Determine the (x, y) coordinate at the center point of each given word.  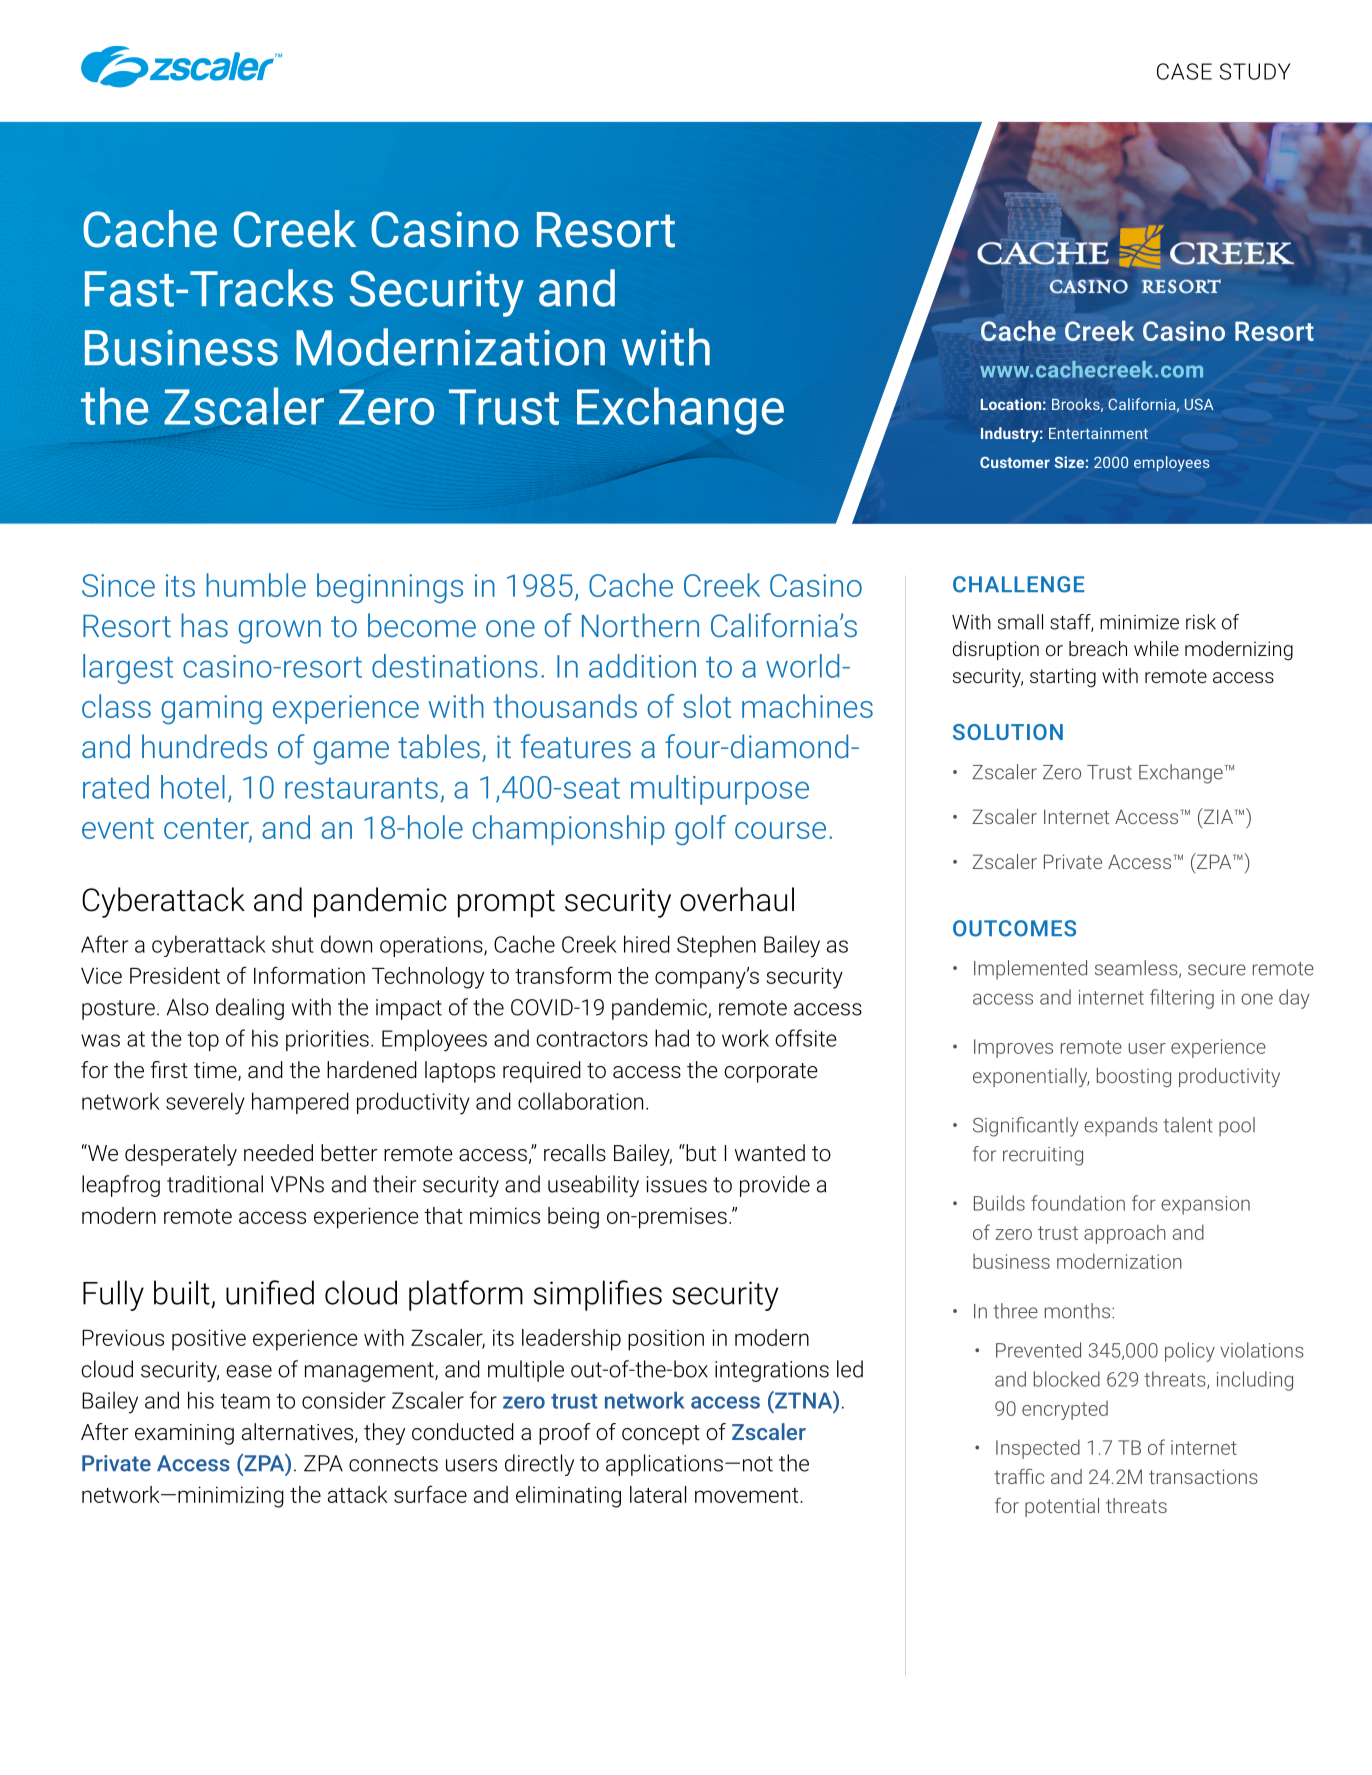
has (204, 625)
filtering (1182, 999)
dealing (250, 1009)
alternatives (299, 1433)
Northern (640, 625)
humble (256, 585)
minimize (1139, 622)
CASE (1184, 71)
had (672, 1038)
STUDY (1255, 71)
